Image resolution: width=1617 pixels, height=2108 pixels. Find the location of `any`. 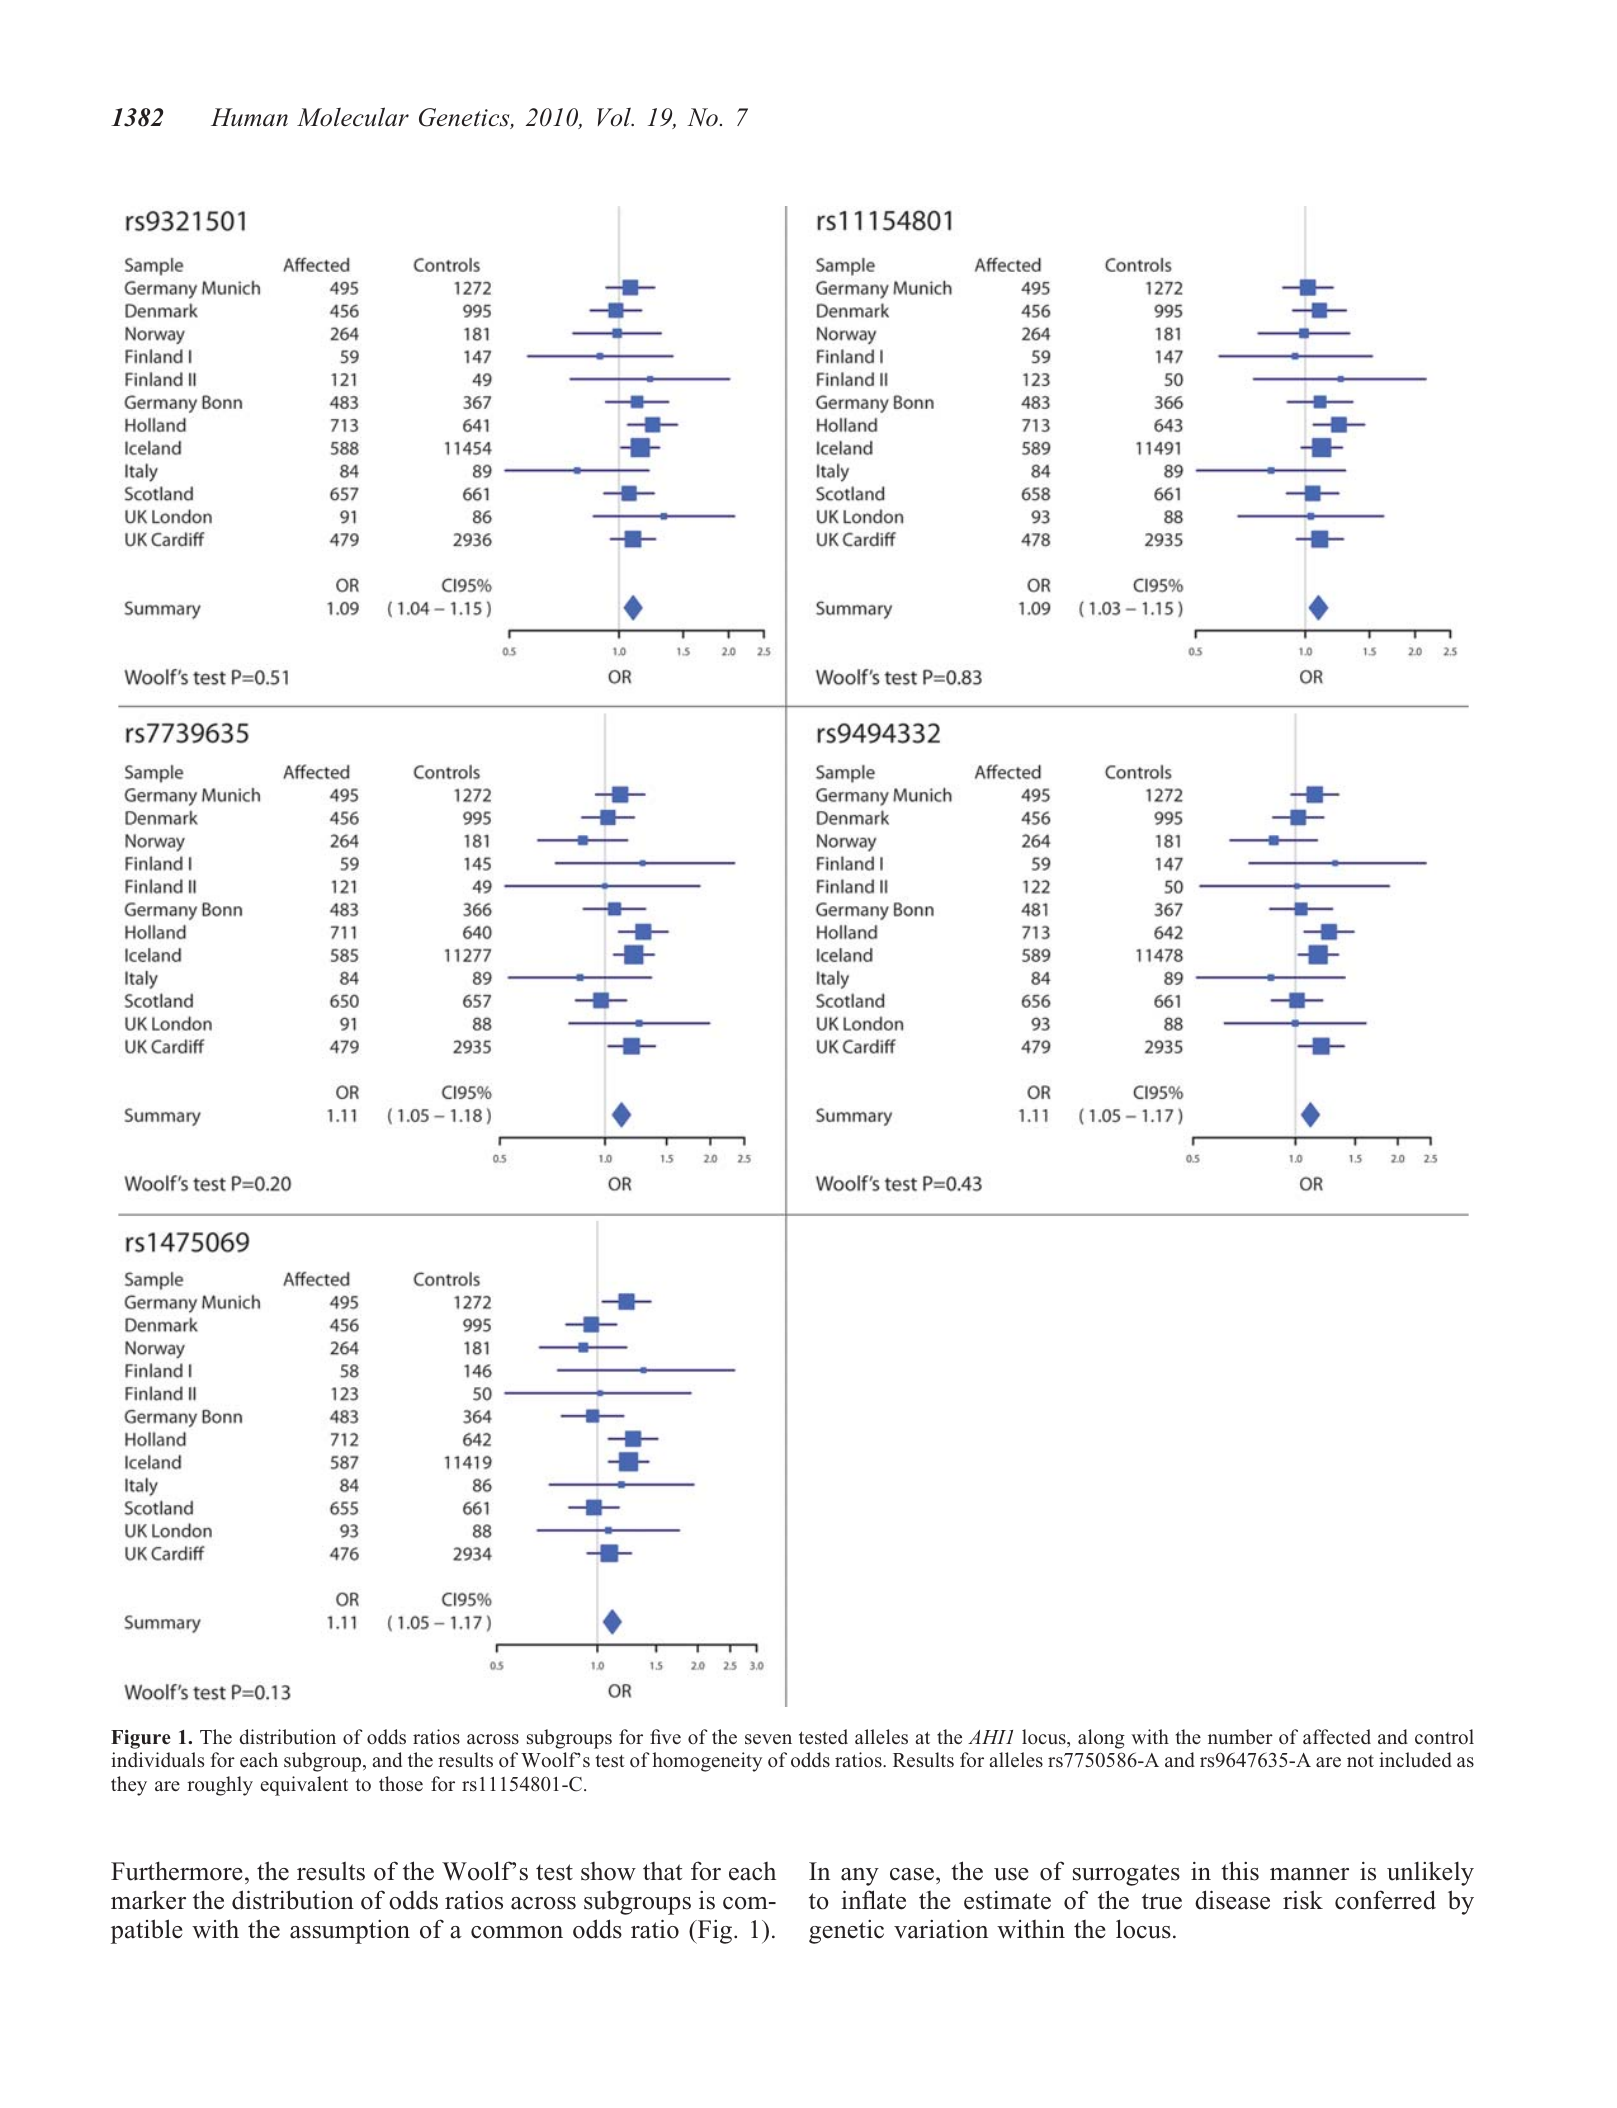

any is located at coordinates (860, 1877).
